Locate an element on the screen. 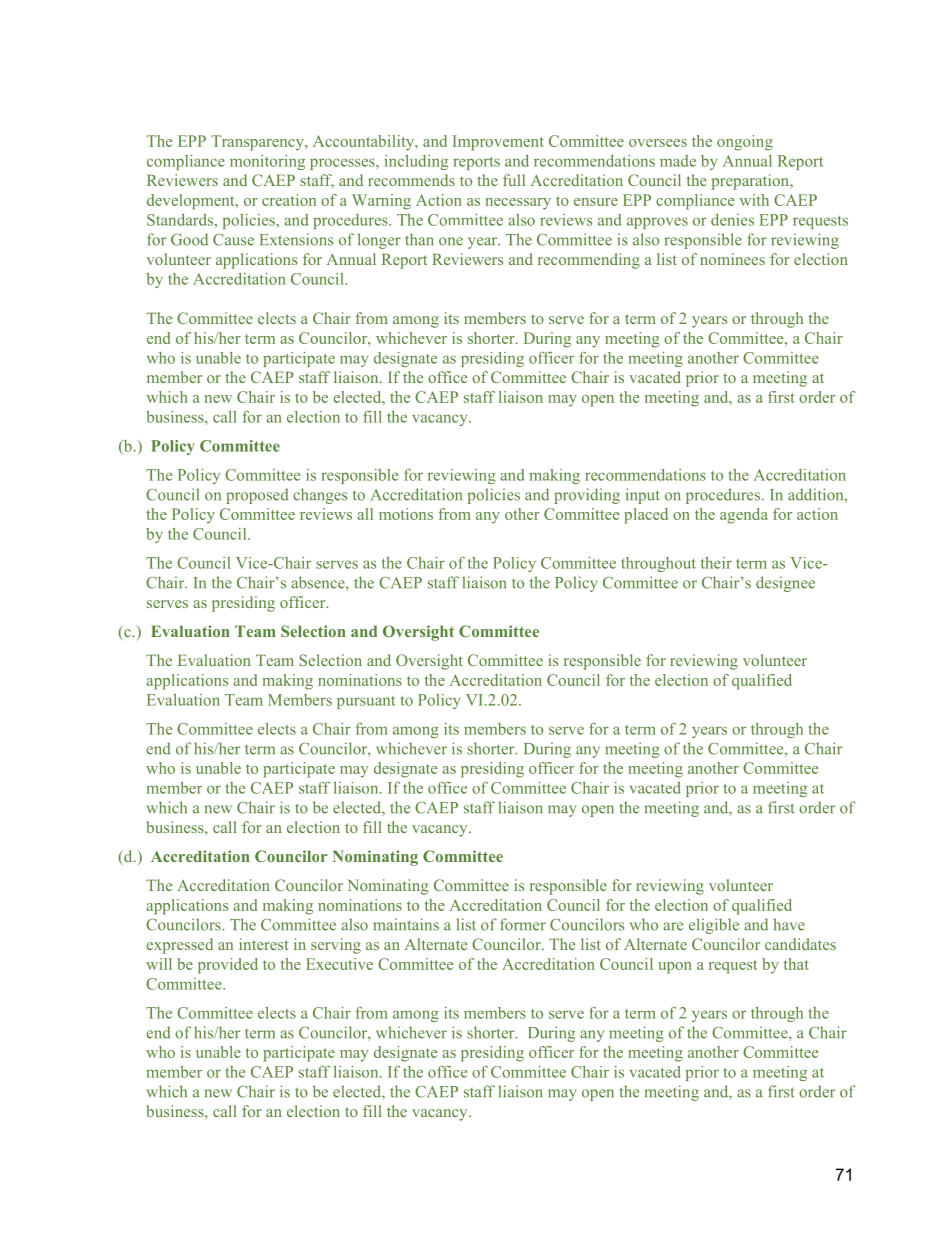 This screenshot has width=952, height=1233. proposed is located at coordinates (257, 496).
